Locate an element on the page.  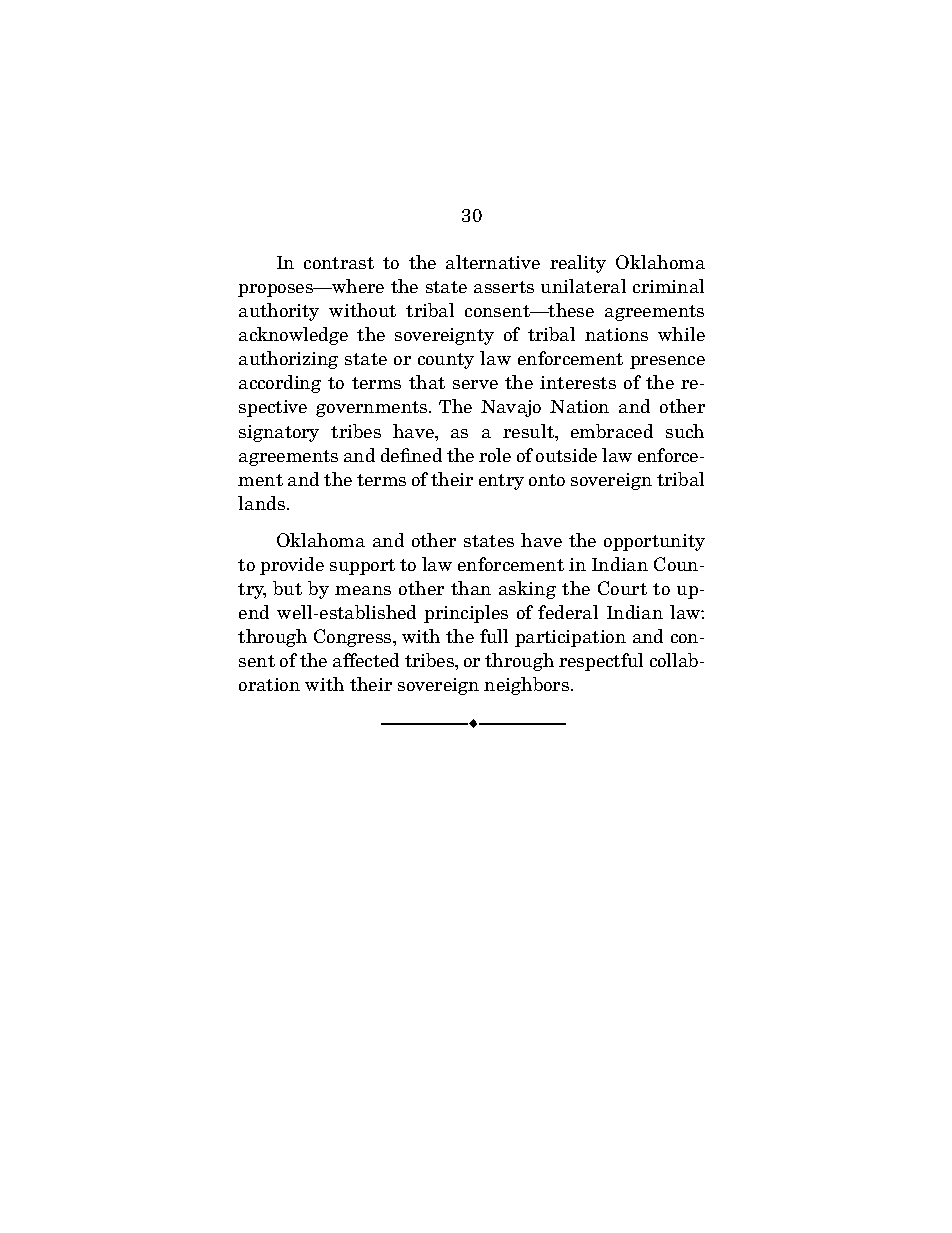
alternative is located at coordinates (493, 262).
